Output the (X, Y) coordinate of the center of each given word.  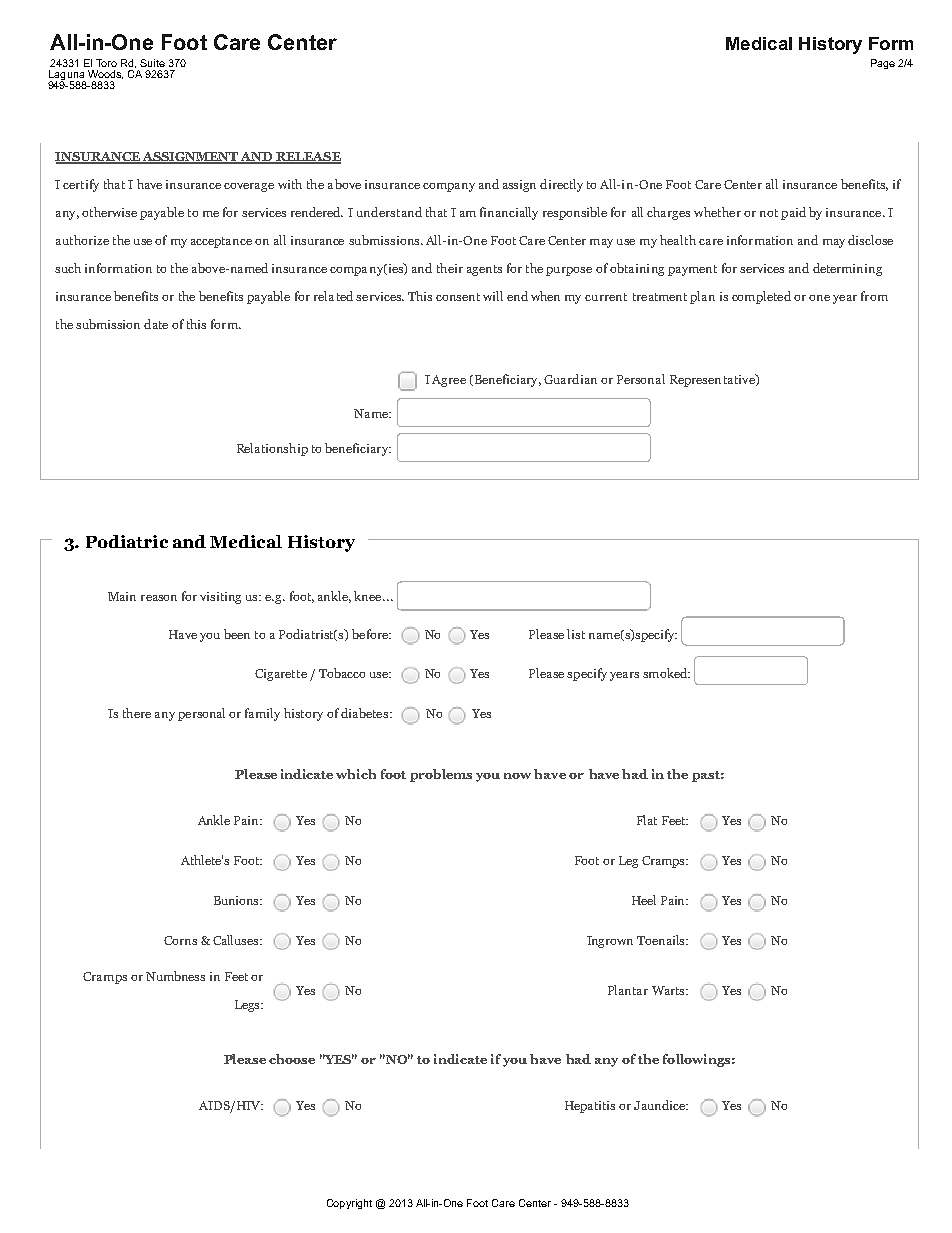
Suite (152, 63)
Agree (449, 381)
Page (883, 64)
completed (761, 297)
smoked (666, 673)
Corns (180, 940)
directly (561, 185)
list (576, 634)
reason (159, 598)
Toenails (662, 940)
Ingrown (610, 942)
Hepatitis (590, 1107)
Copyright (349, 1204)
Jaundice (661, 1105)
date (156, 324)
